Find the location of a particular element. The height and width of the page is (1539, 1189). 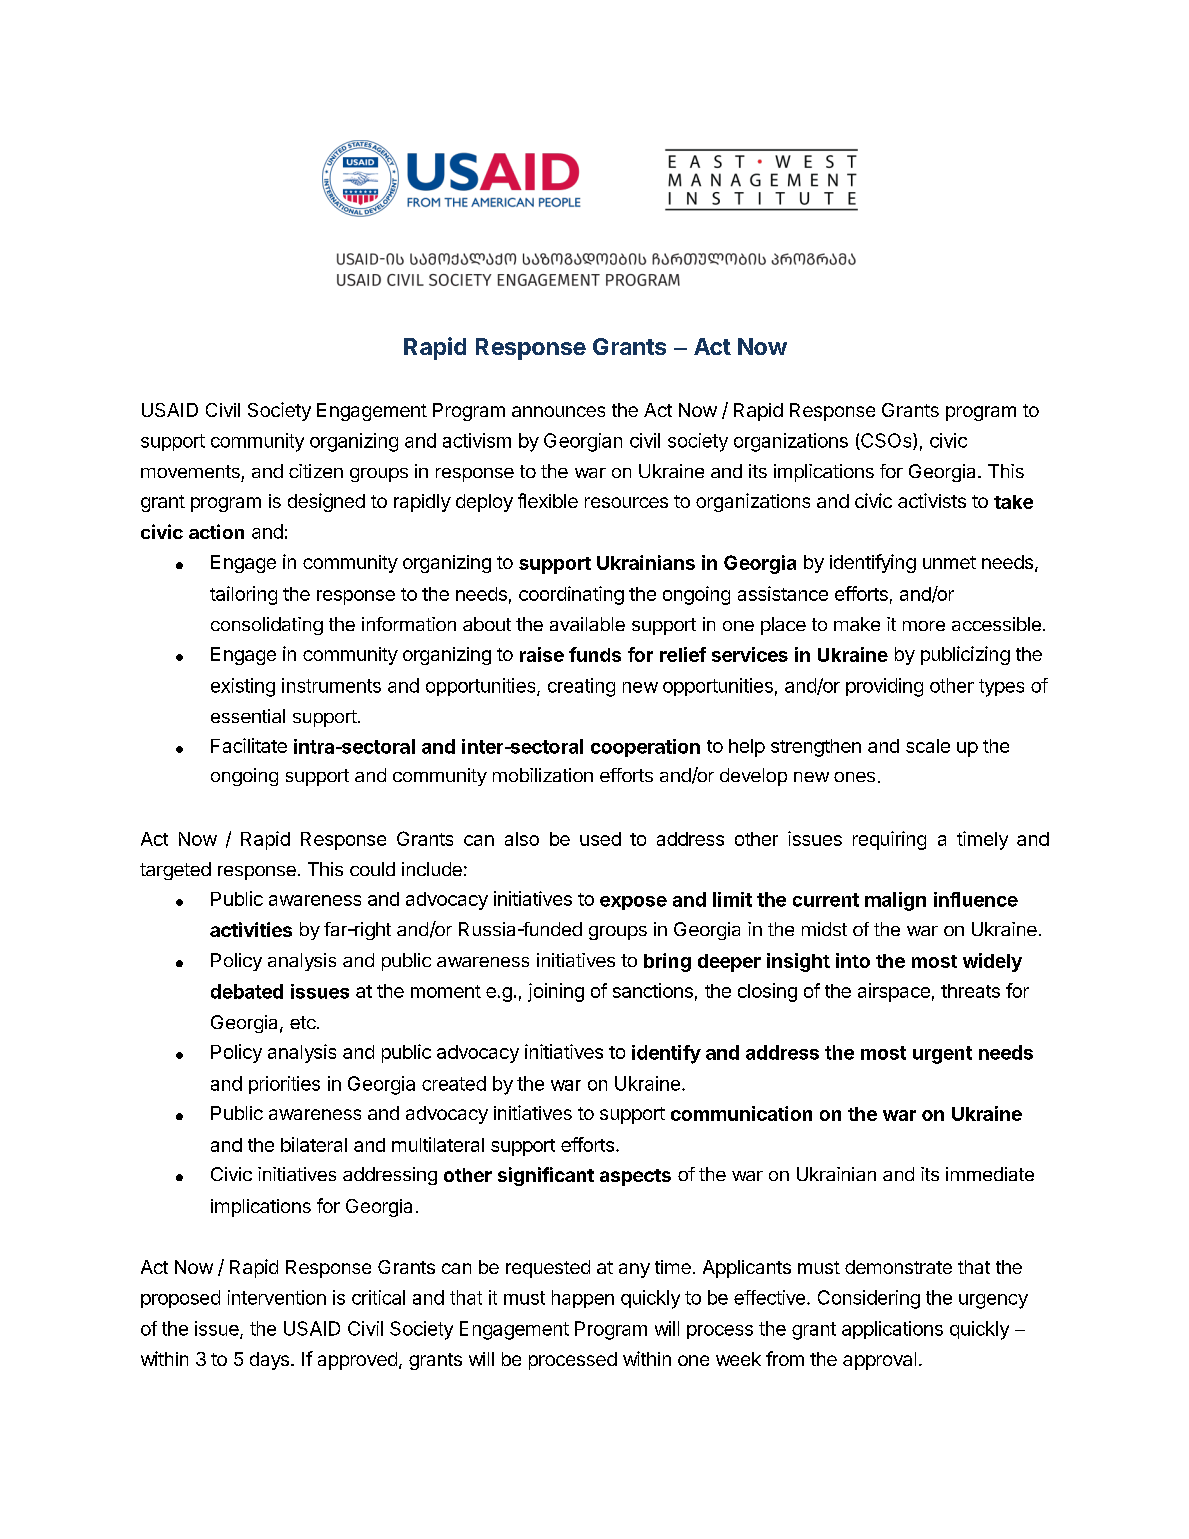

funds is located at coordinates (595, 654).
